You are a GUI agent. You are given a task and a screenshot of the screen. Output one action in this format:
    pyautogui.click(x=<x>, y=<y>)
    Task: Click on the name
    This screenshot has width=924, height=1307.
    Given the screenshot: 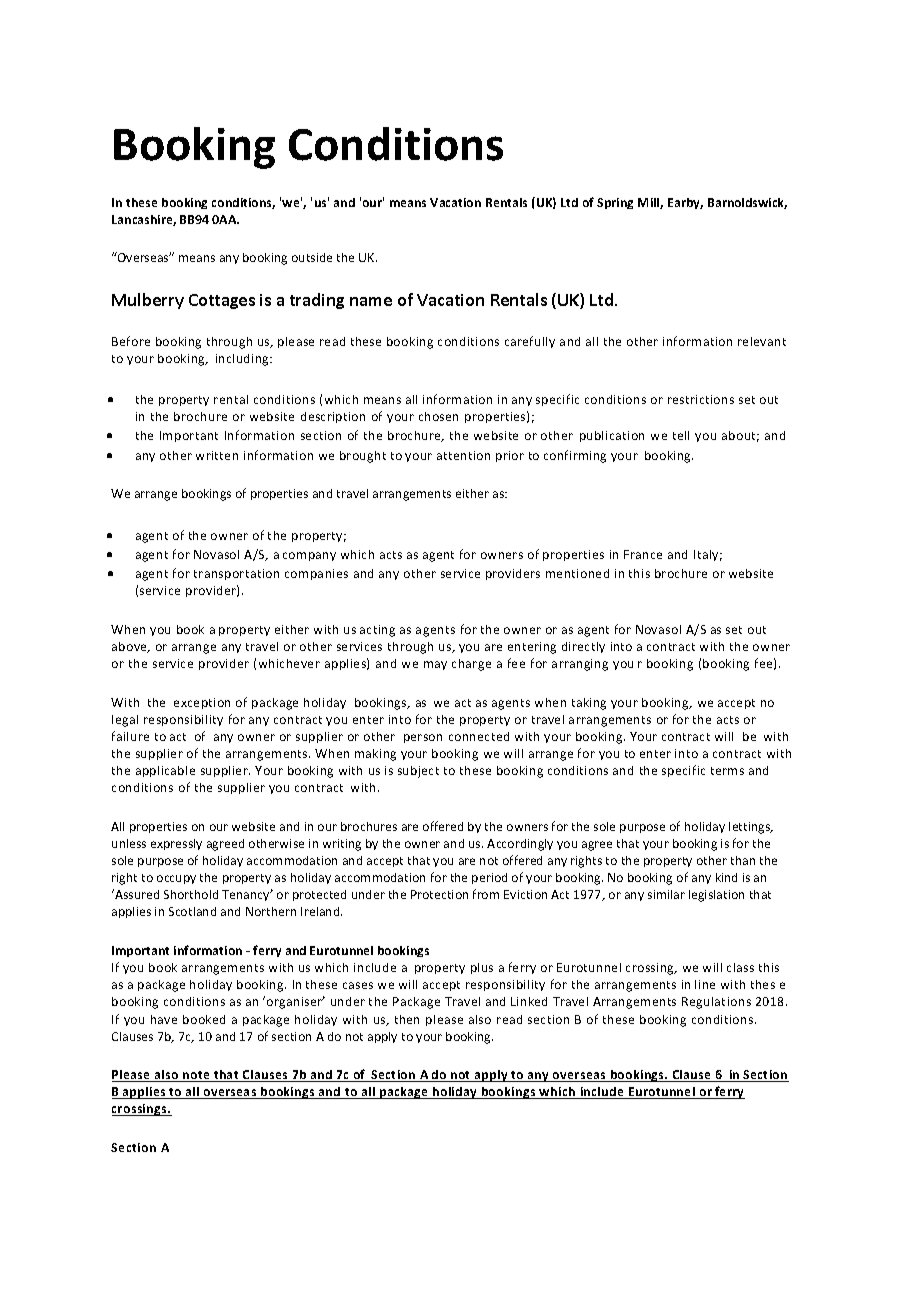 What is the action you would take?
    pyautogui.click(x=371, y=301)
